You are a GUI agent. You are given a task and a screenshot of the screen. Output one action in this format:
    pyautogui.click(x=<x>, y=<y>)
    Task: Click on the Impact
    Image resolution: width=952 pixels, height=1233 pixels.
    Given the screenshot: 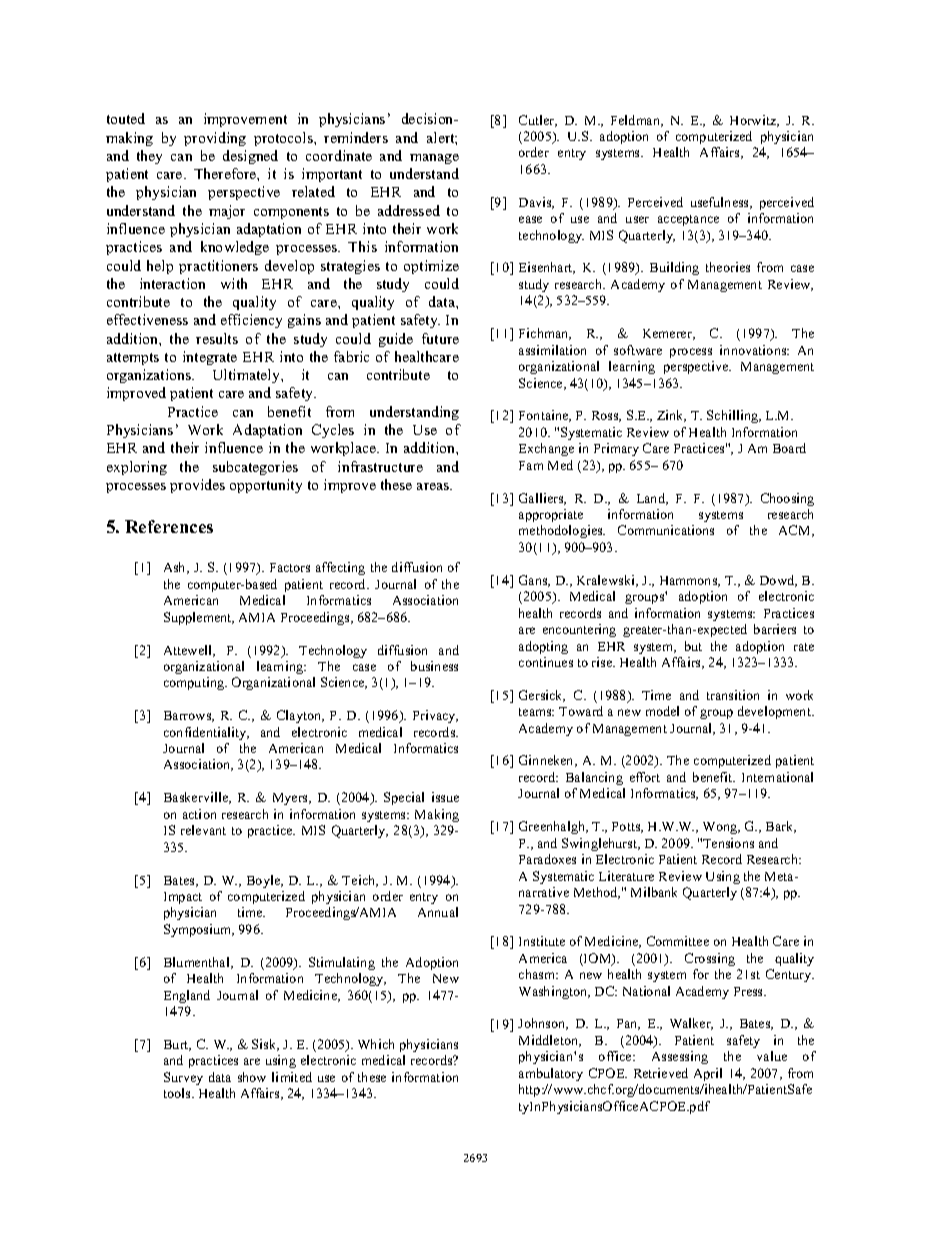 What is the action you would take?
    pyautogui.click(x=183, y=898)
